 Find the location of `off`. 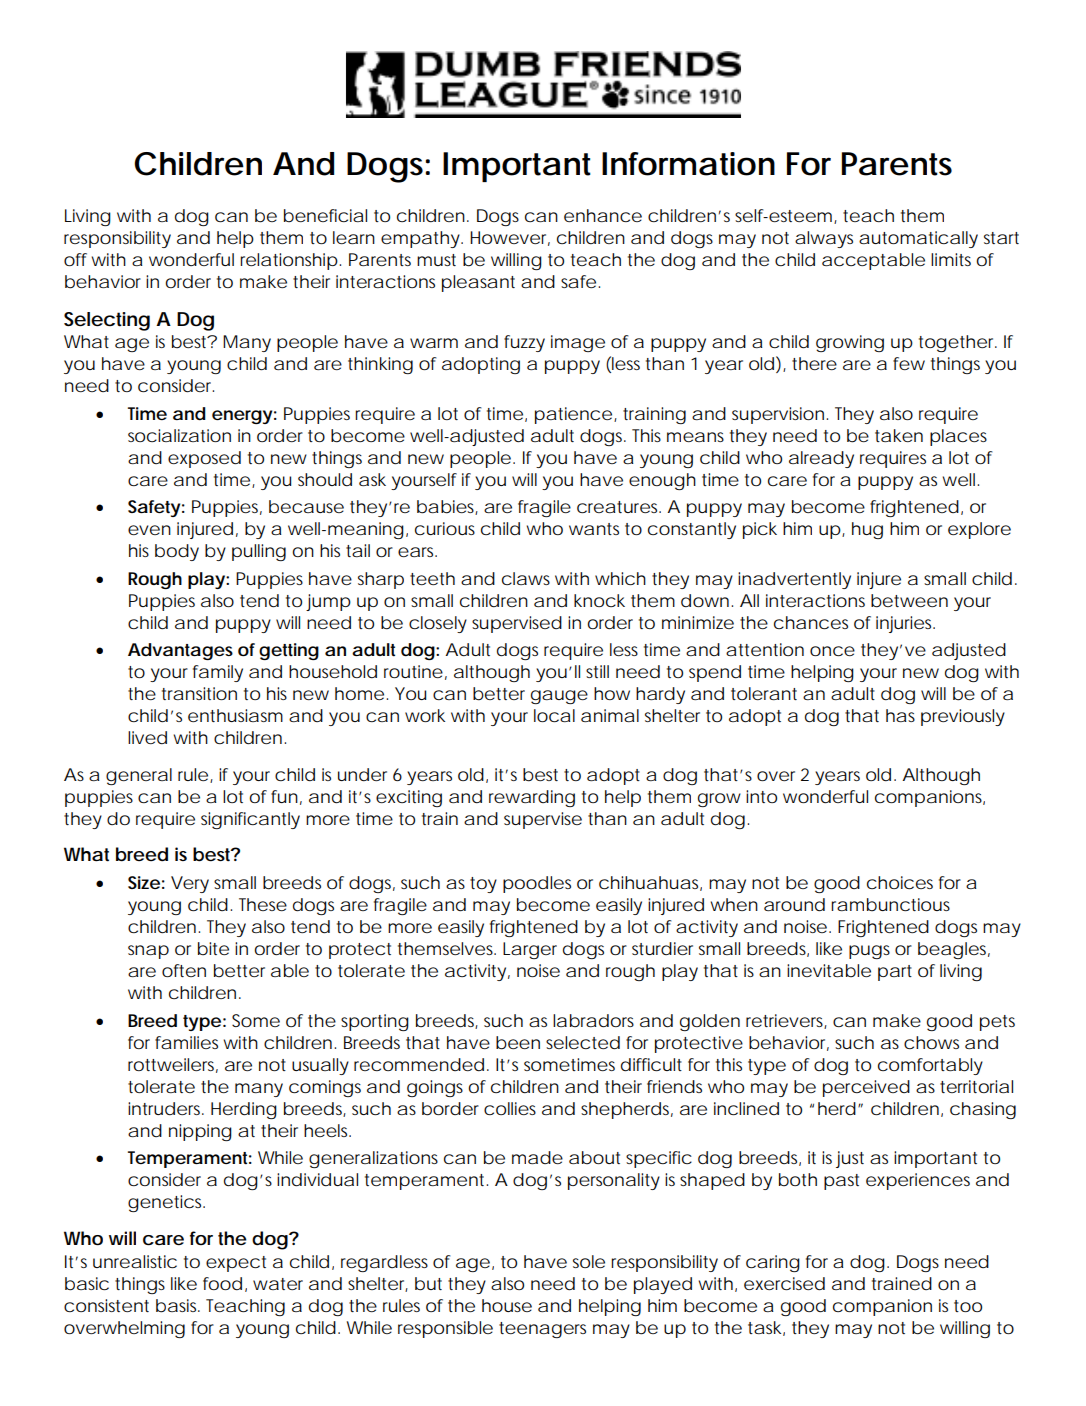

off is located at coordinates (75, 259).
